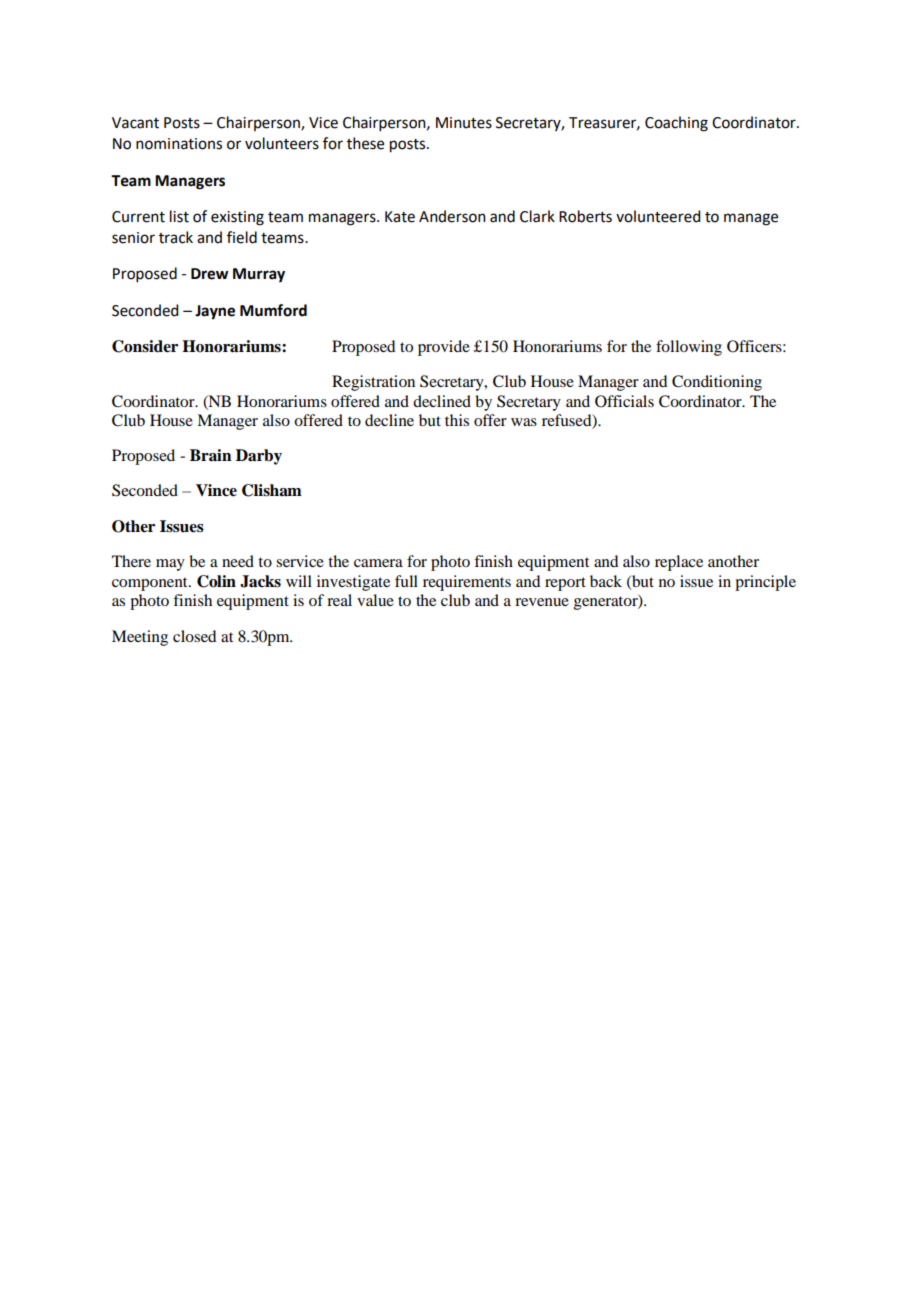  Describe the element at coordinates (373, 383) in the document. I see `Registration` at that location.
